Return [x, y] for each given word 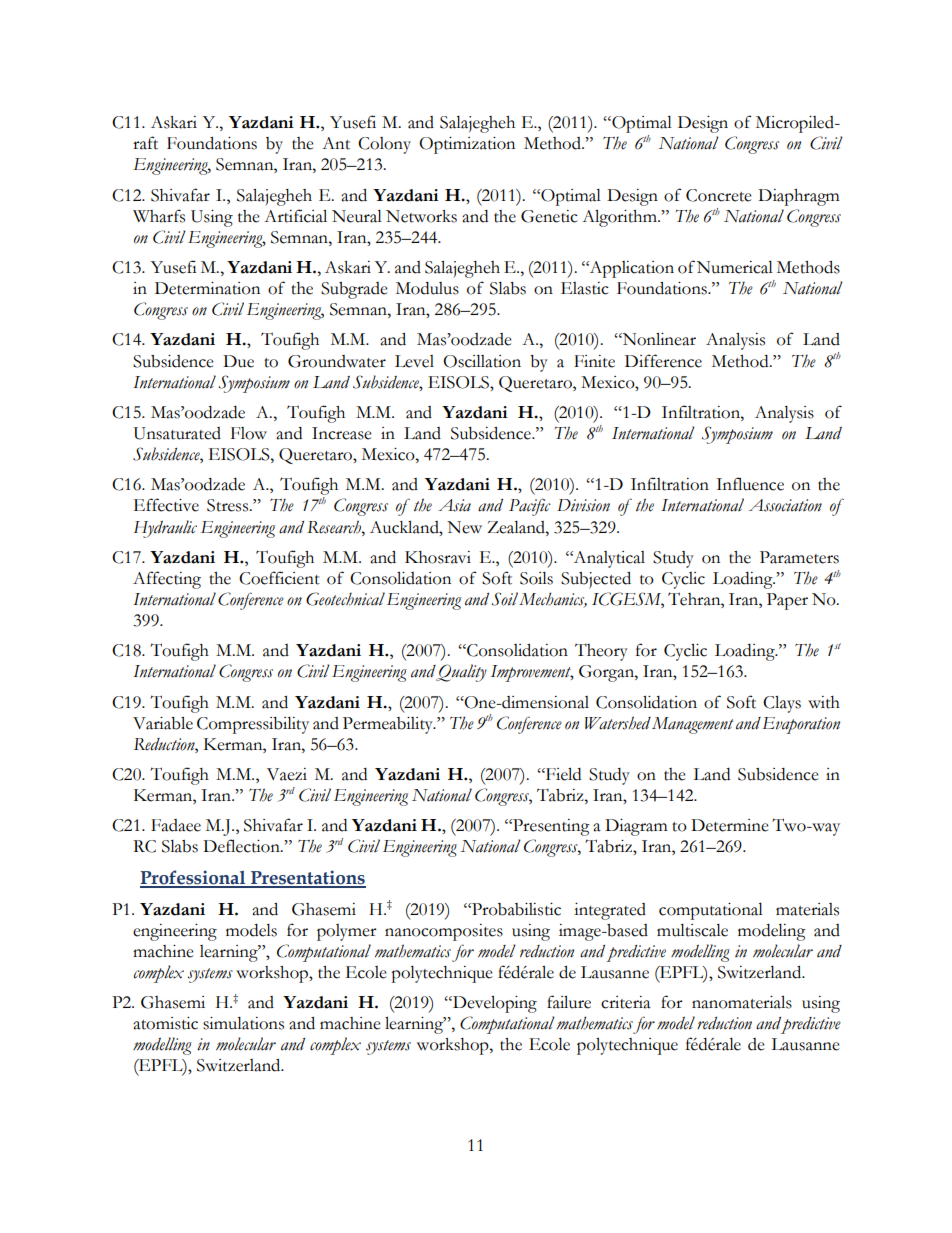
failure [569, 1002]
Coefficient [279, 578]
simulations [243, 1023]
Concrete [719, 195]
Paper [787, 601]
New [464, 527]
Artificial [295, 216]
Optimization [467, 145]
